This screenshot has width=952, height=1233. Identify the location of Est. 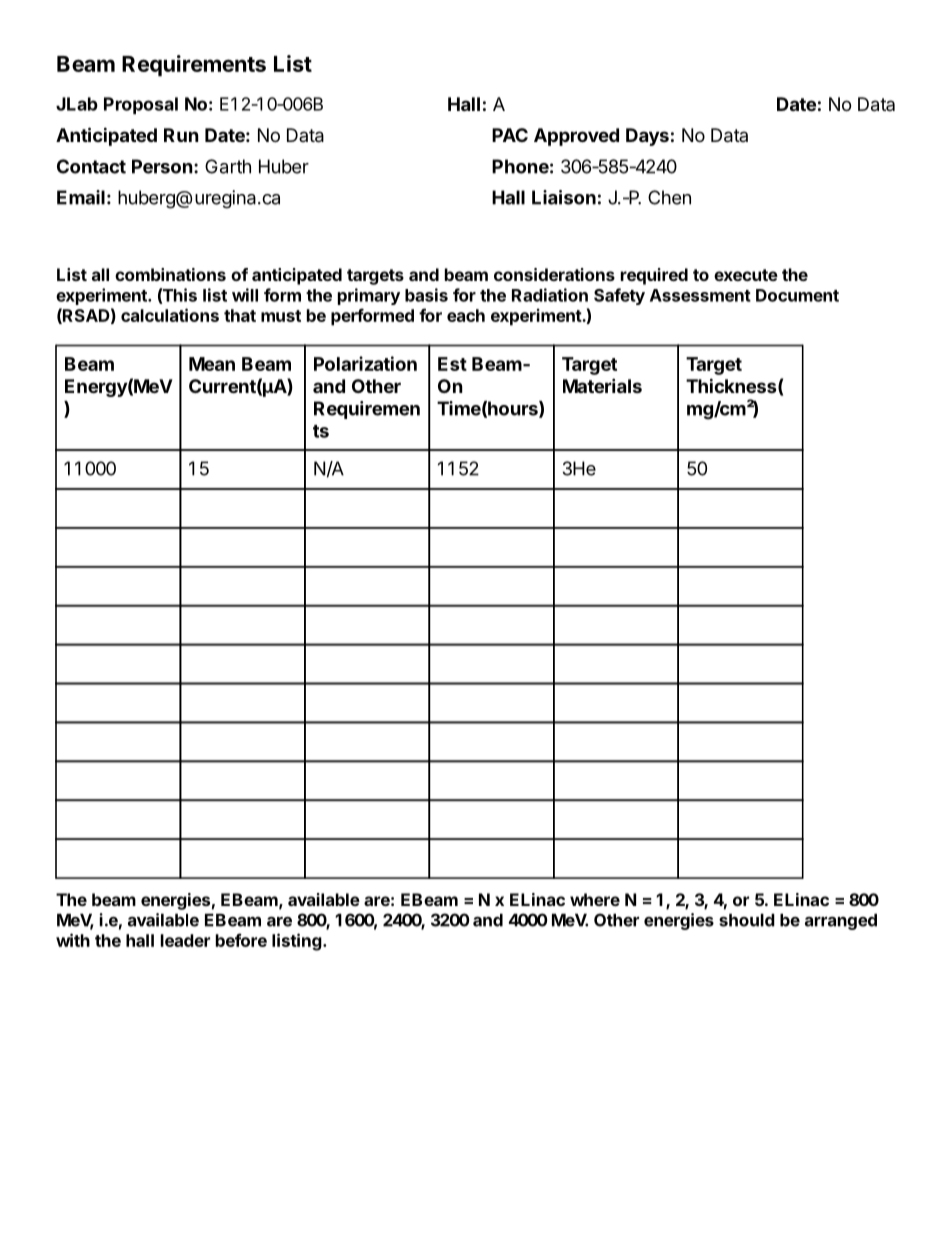
(452, 364).
